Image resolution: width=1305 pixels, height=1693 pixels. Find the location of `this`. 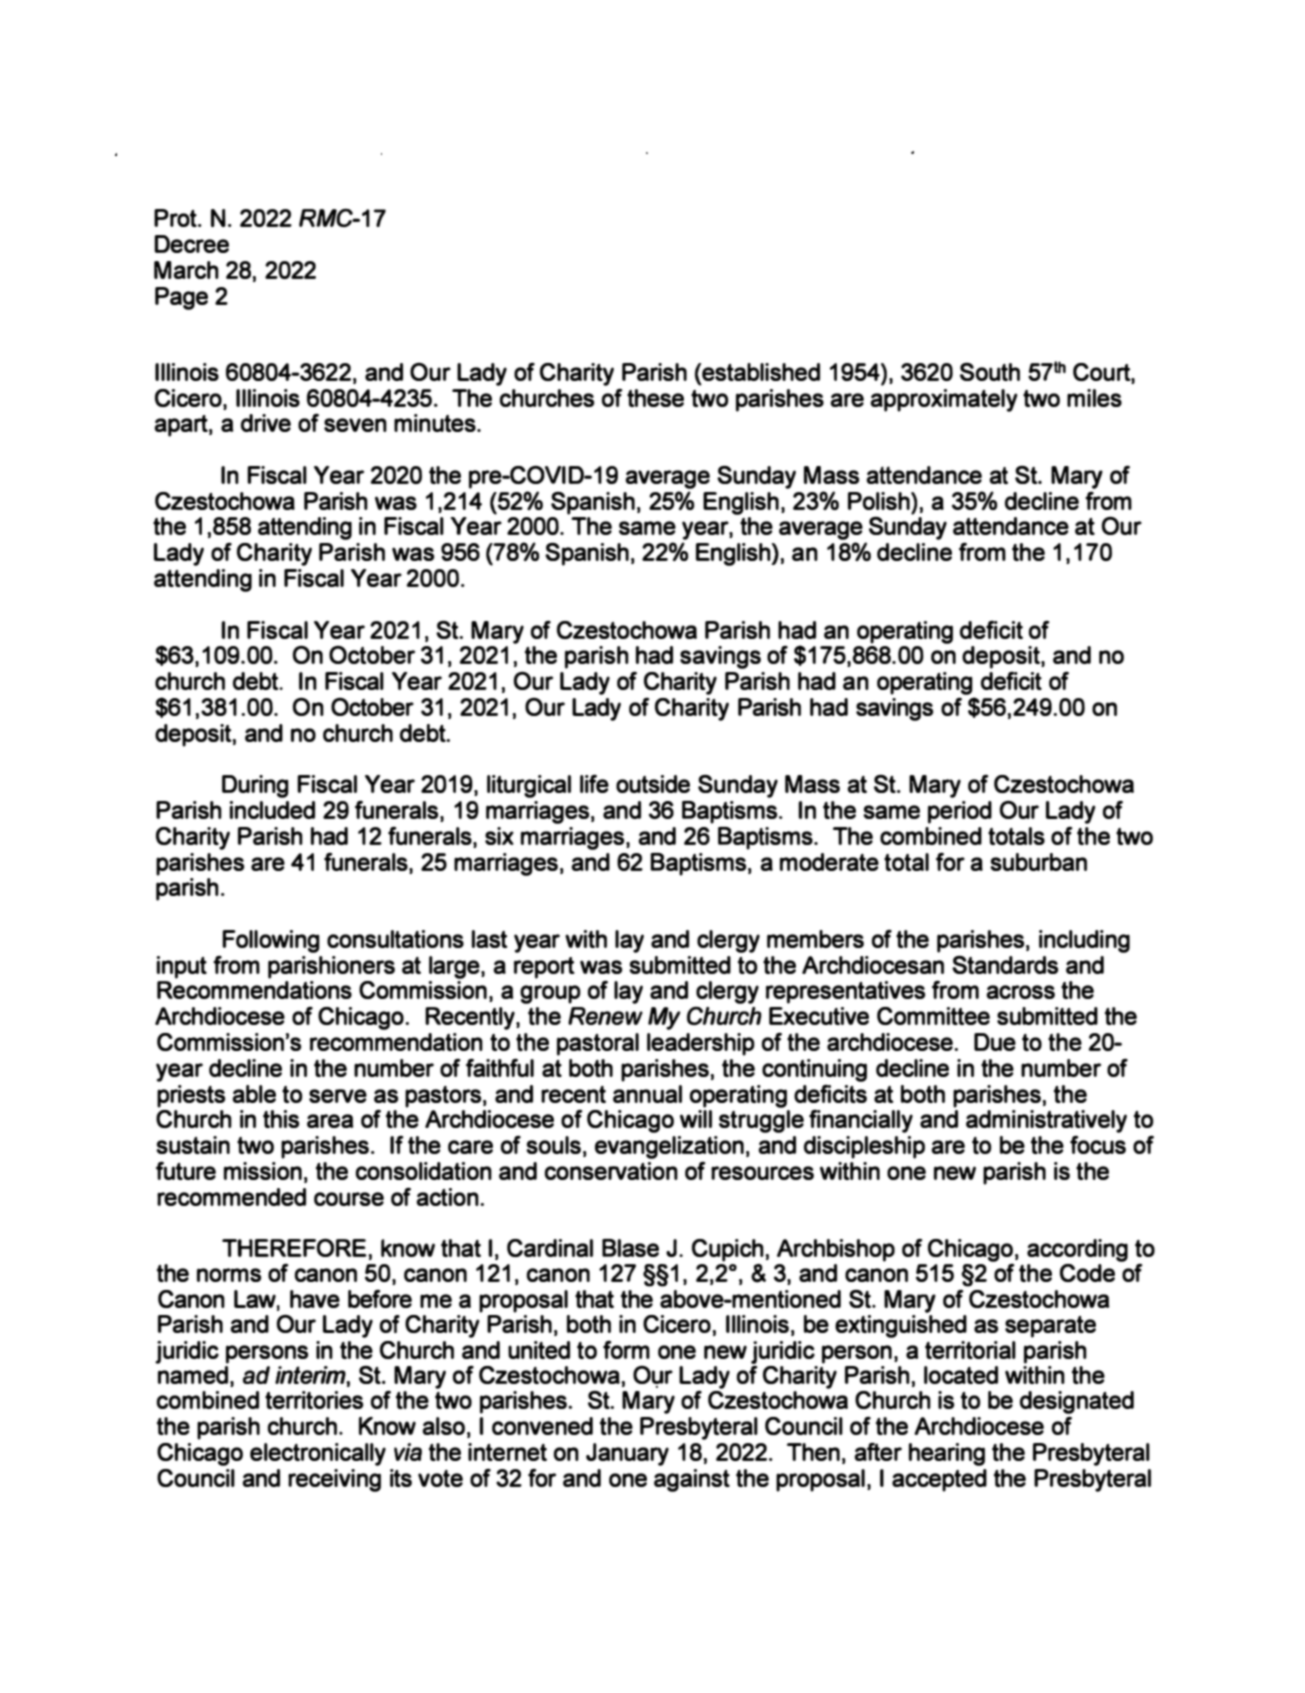

this is located at coordinates (281, 1119).
